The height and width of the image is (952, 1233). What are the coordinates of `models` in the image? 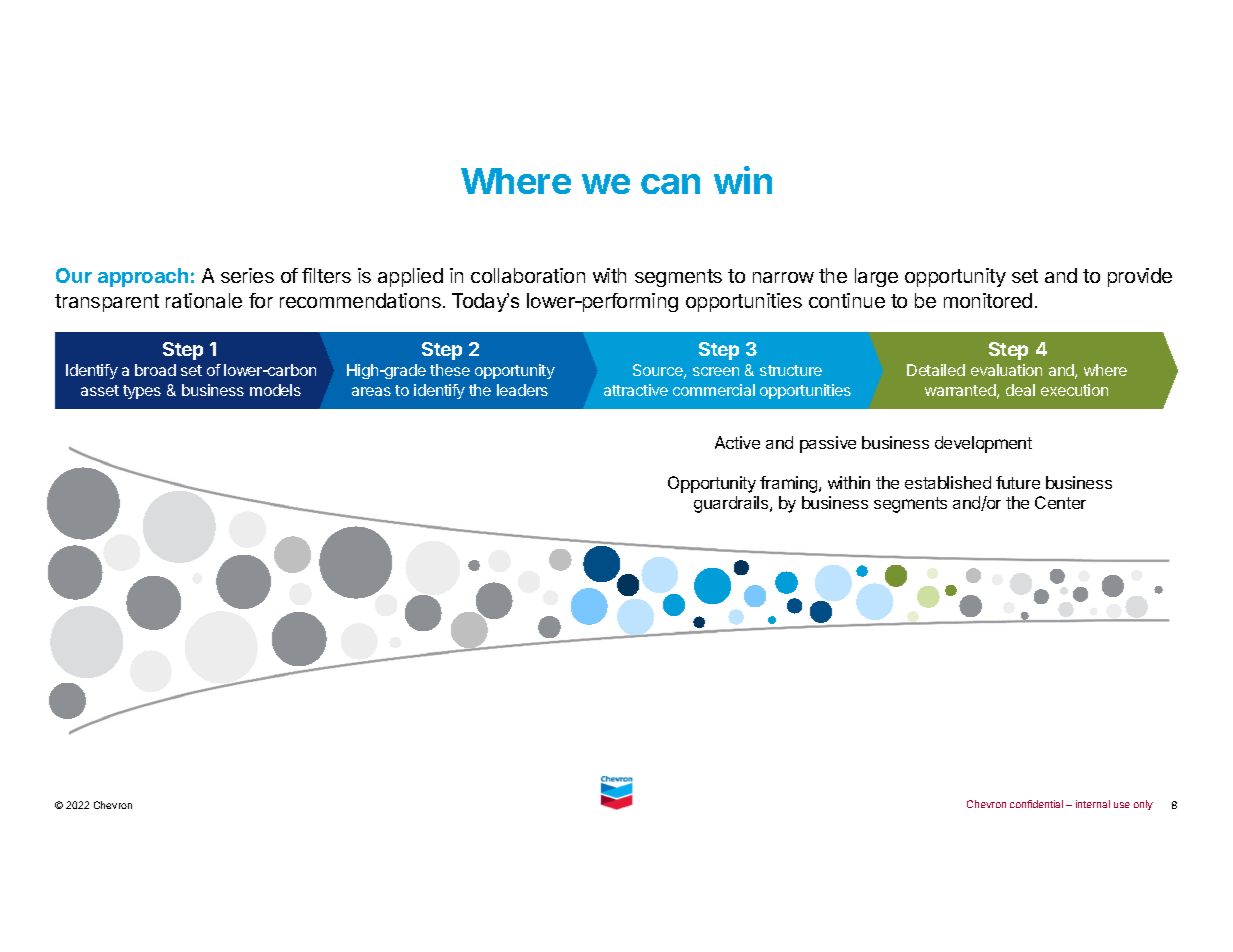 It's located at (275, 390).
